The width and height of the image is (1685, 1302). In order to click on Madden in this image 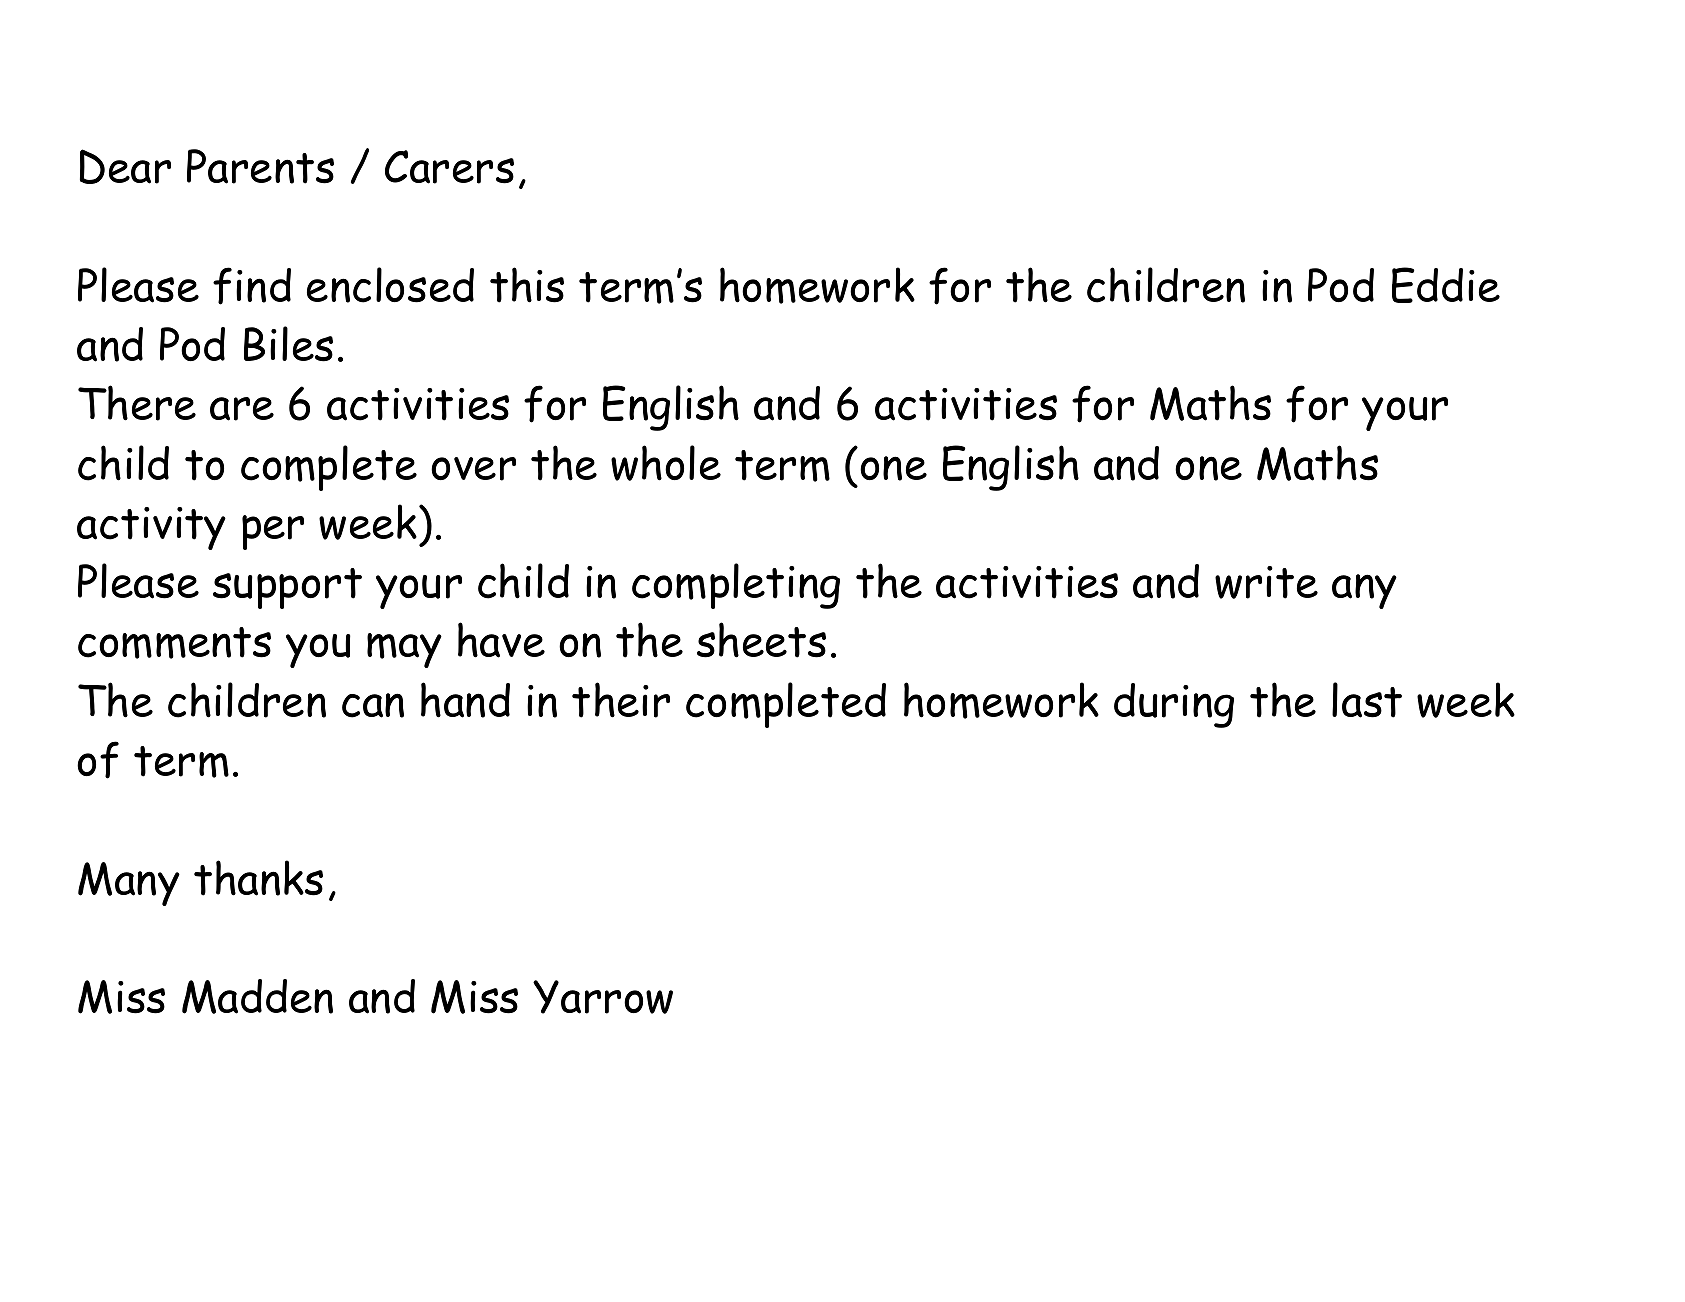, I will do `click(257, 996)`.
